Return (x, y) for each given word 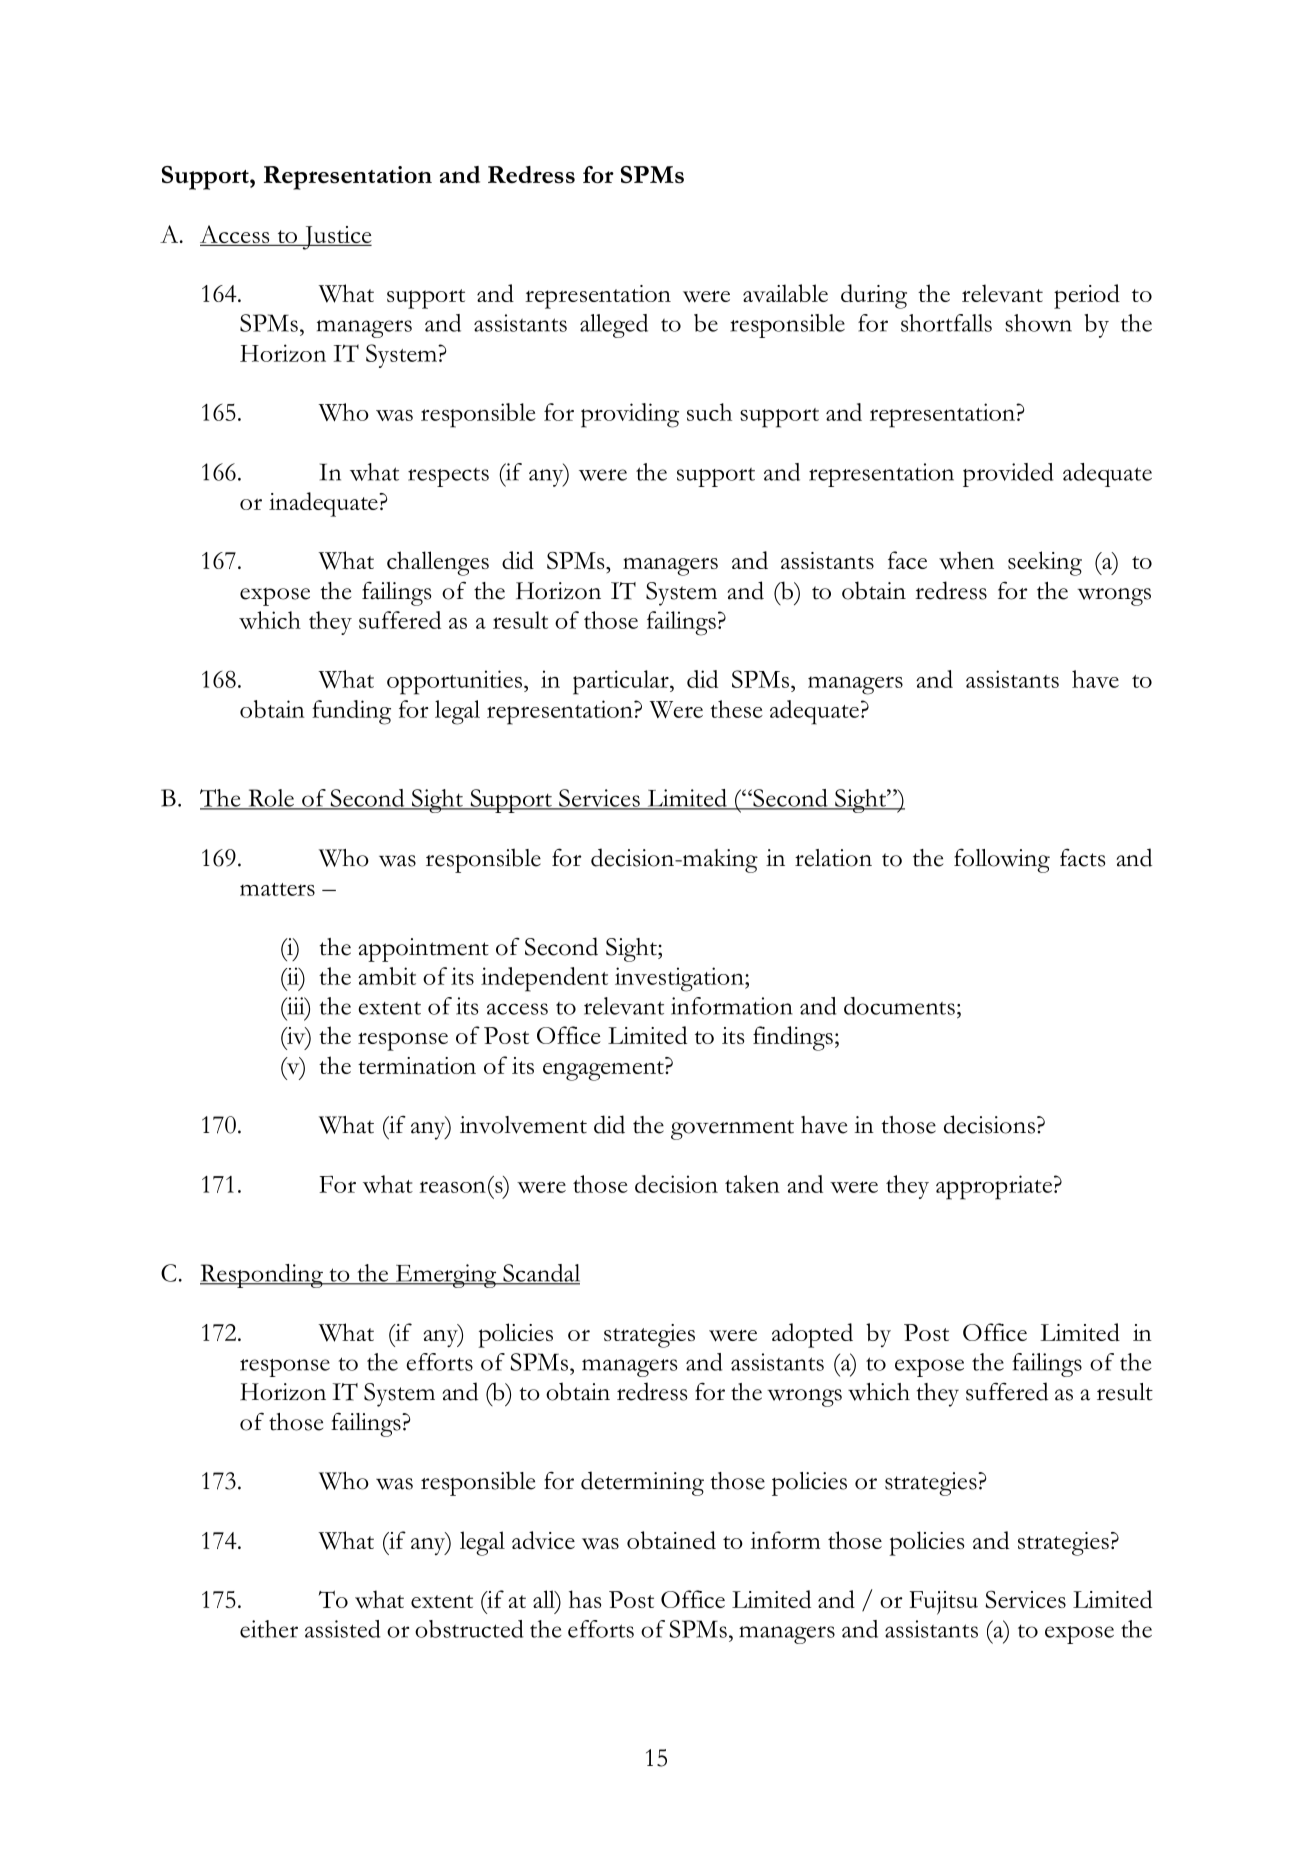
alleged (614, 326)
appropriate (995, 1187)
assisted (343, 1629)
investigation (680, 979)
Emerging (446, 1276)
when (966, 560)
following (1002, 860)
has (585, 1599)
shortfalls (946, 323)
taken (752, 1184)
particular (622, 682)
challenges (438, 563)
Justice (336, 238)
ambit (387, 976)
